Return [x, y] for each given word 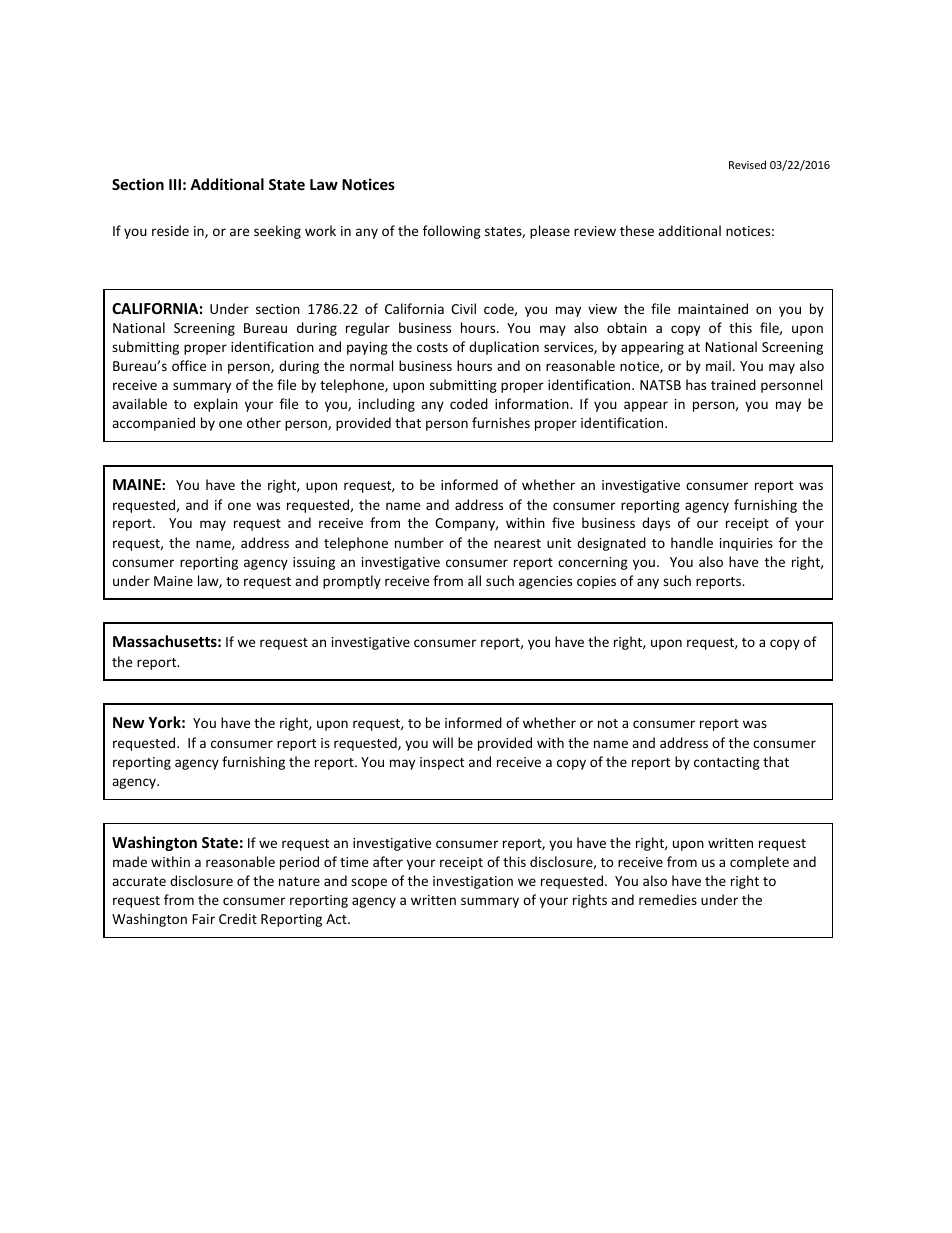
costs [432, 347]
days [656, 524]
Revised [747, 164]
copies [596, 582]
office [189, 365]
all [474, 580]
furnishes [501, 422]
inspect [442, 763]
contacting [727, 763]
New [128, 722]
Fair [203, 919]
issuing [314, 563]
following [452, 232]
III [175, 184]
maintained [713, 308]
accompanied [153, 424]
